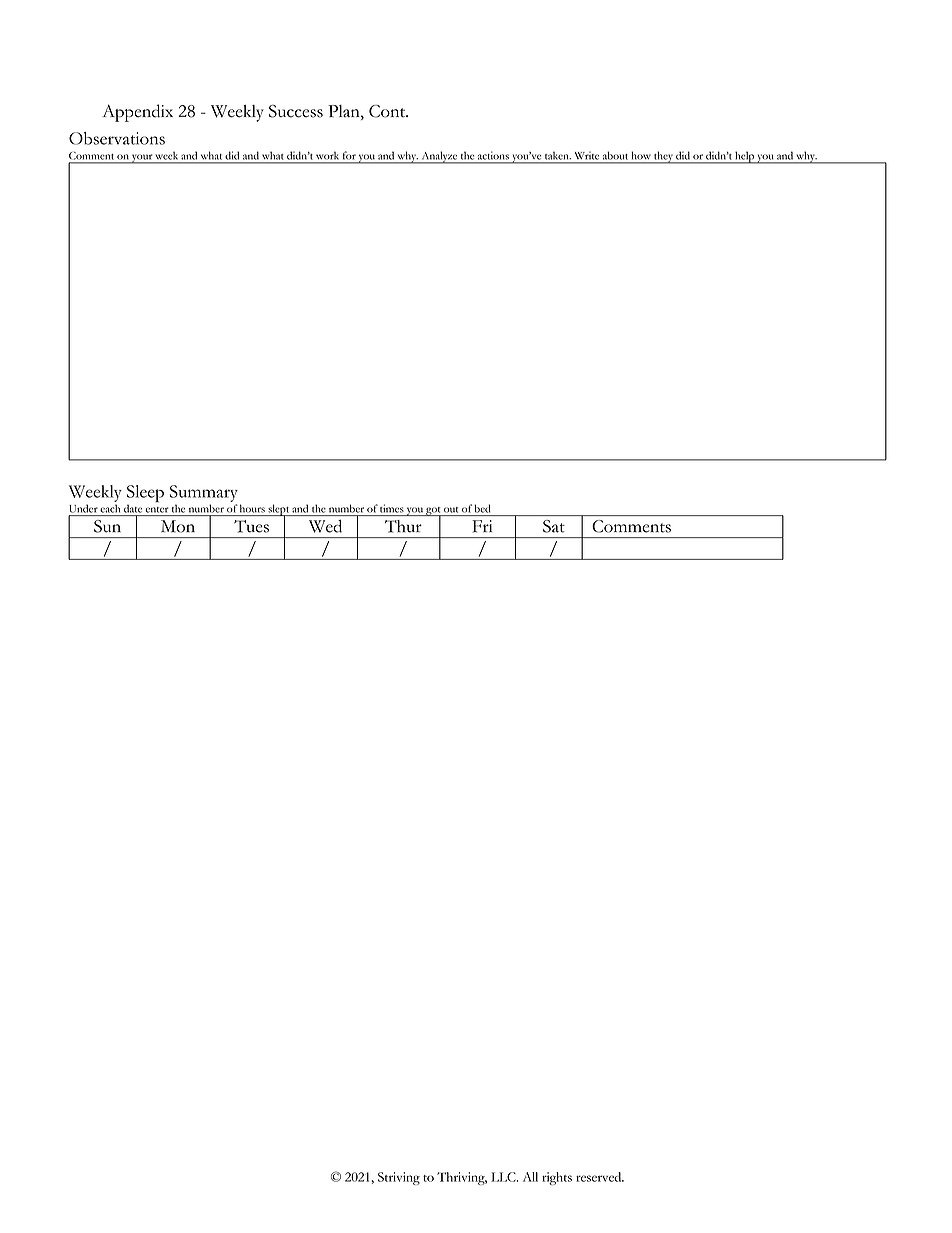 Image resolution: width=952 pixels, height=1233 pixels. Describe the element at coordinates (403, 526) in the screenshot. I see `Thur` at that location.
